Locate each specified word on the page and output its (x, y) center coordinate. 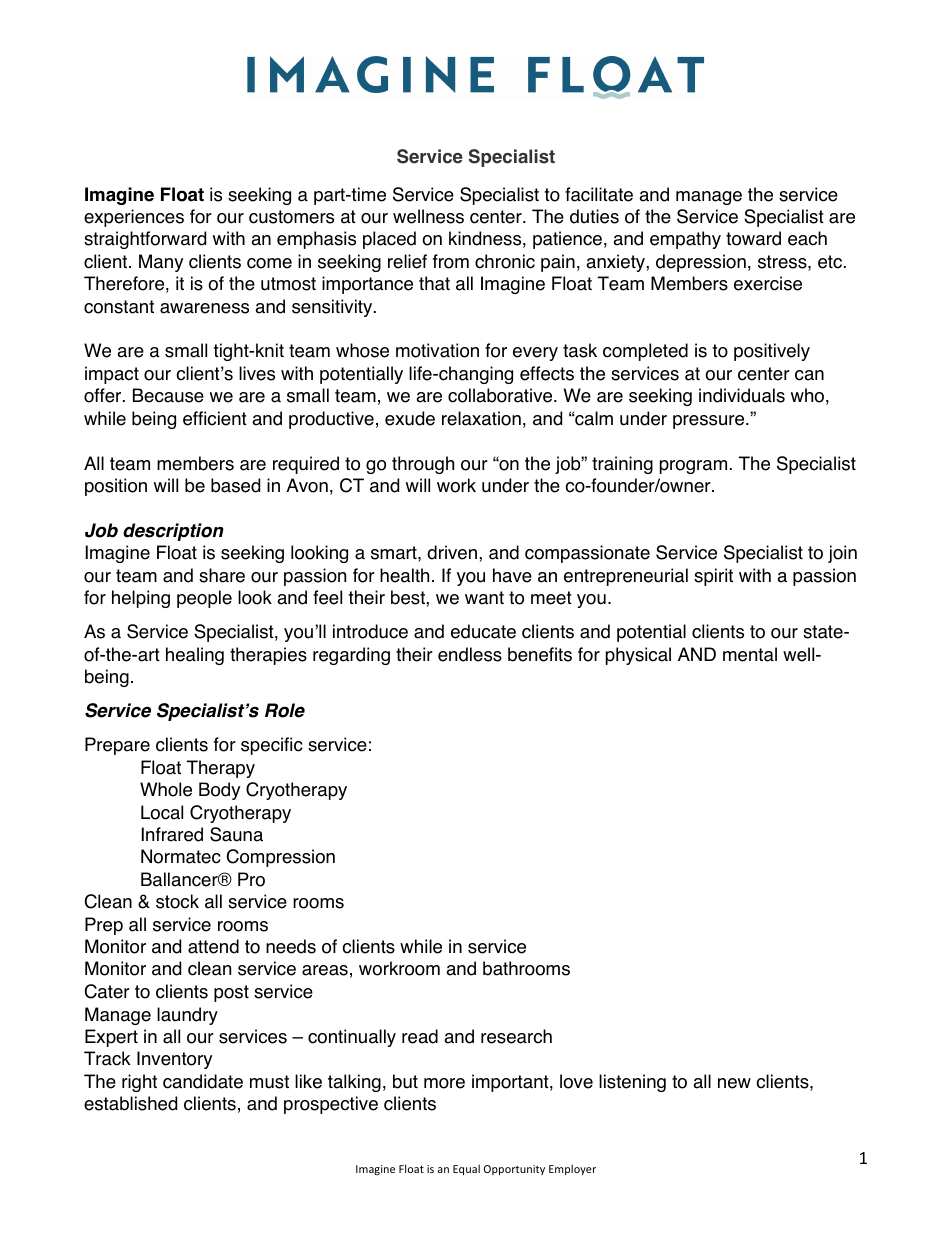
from (451, 261)
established (130, 1103)
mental (750, 654)
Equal (466, 1169)
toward (753, 238)
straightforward (145, 240)
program (693, 467)
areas (325, 970)
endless (470, 654)
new (734, 1083)
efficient (215, 418)
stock (177, 901)
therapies (268, 656)
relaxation (481, 418)
